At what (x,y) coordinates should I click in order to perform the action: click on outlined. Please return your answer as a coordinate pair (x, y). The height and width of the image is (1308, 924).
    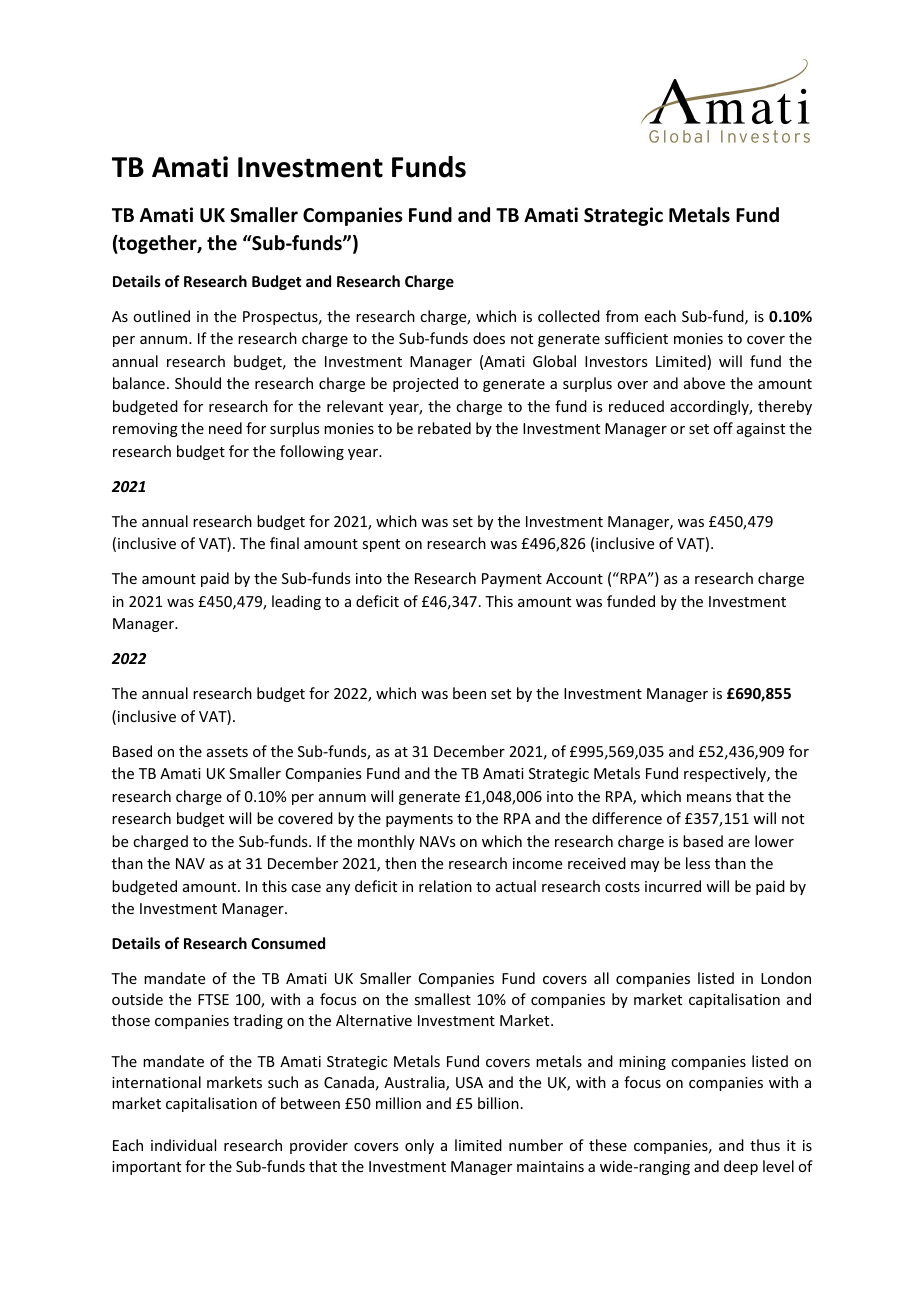
    Looking at the image, I should click on (161, 316).
